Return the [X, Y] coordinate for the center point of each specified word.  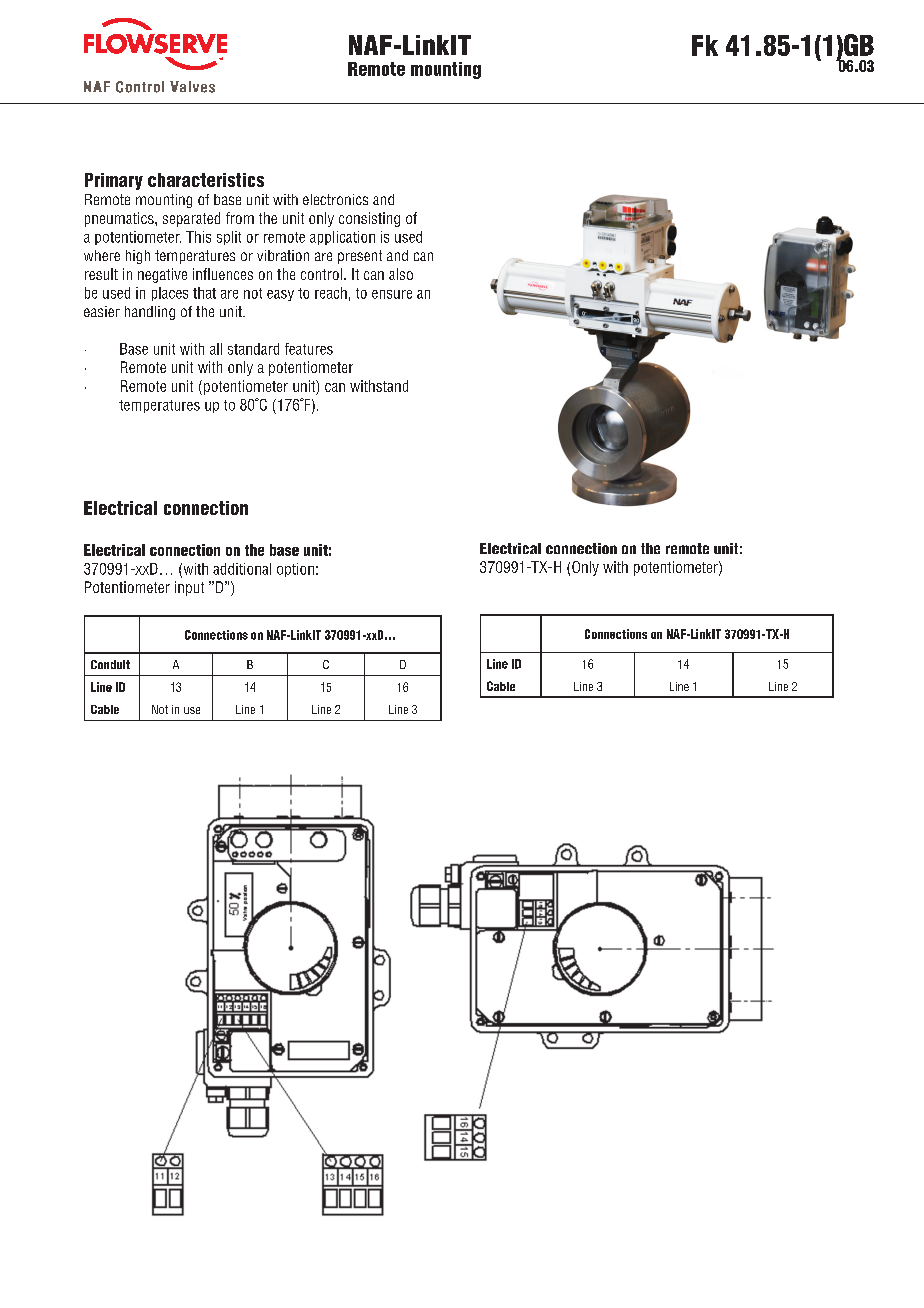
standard [253, 349]
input [189, 588]
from [240, 218]
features [309, 349]
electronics [335, 199]
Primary [114, 181]
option [295, 570]
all [216, 349]
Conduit [110, 664]
